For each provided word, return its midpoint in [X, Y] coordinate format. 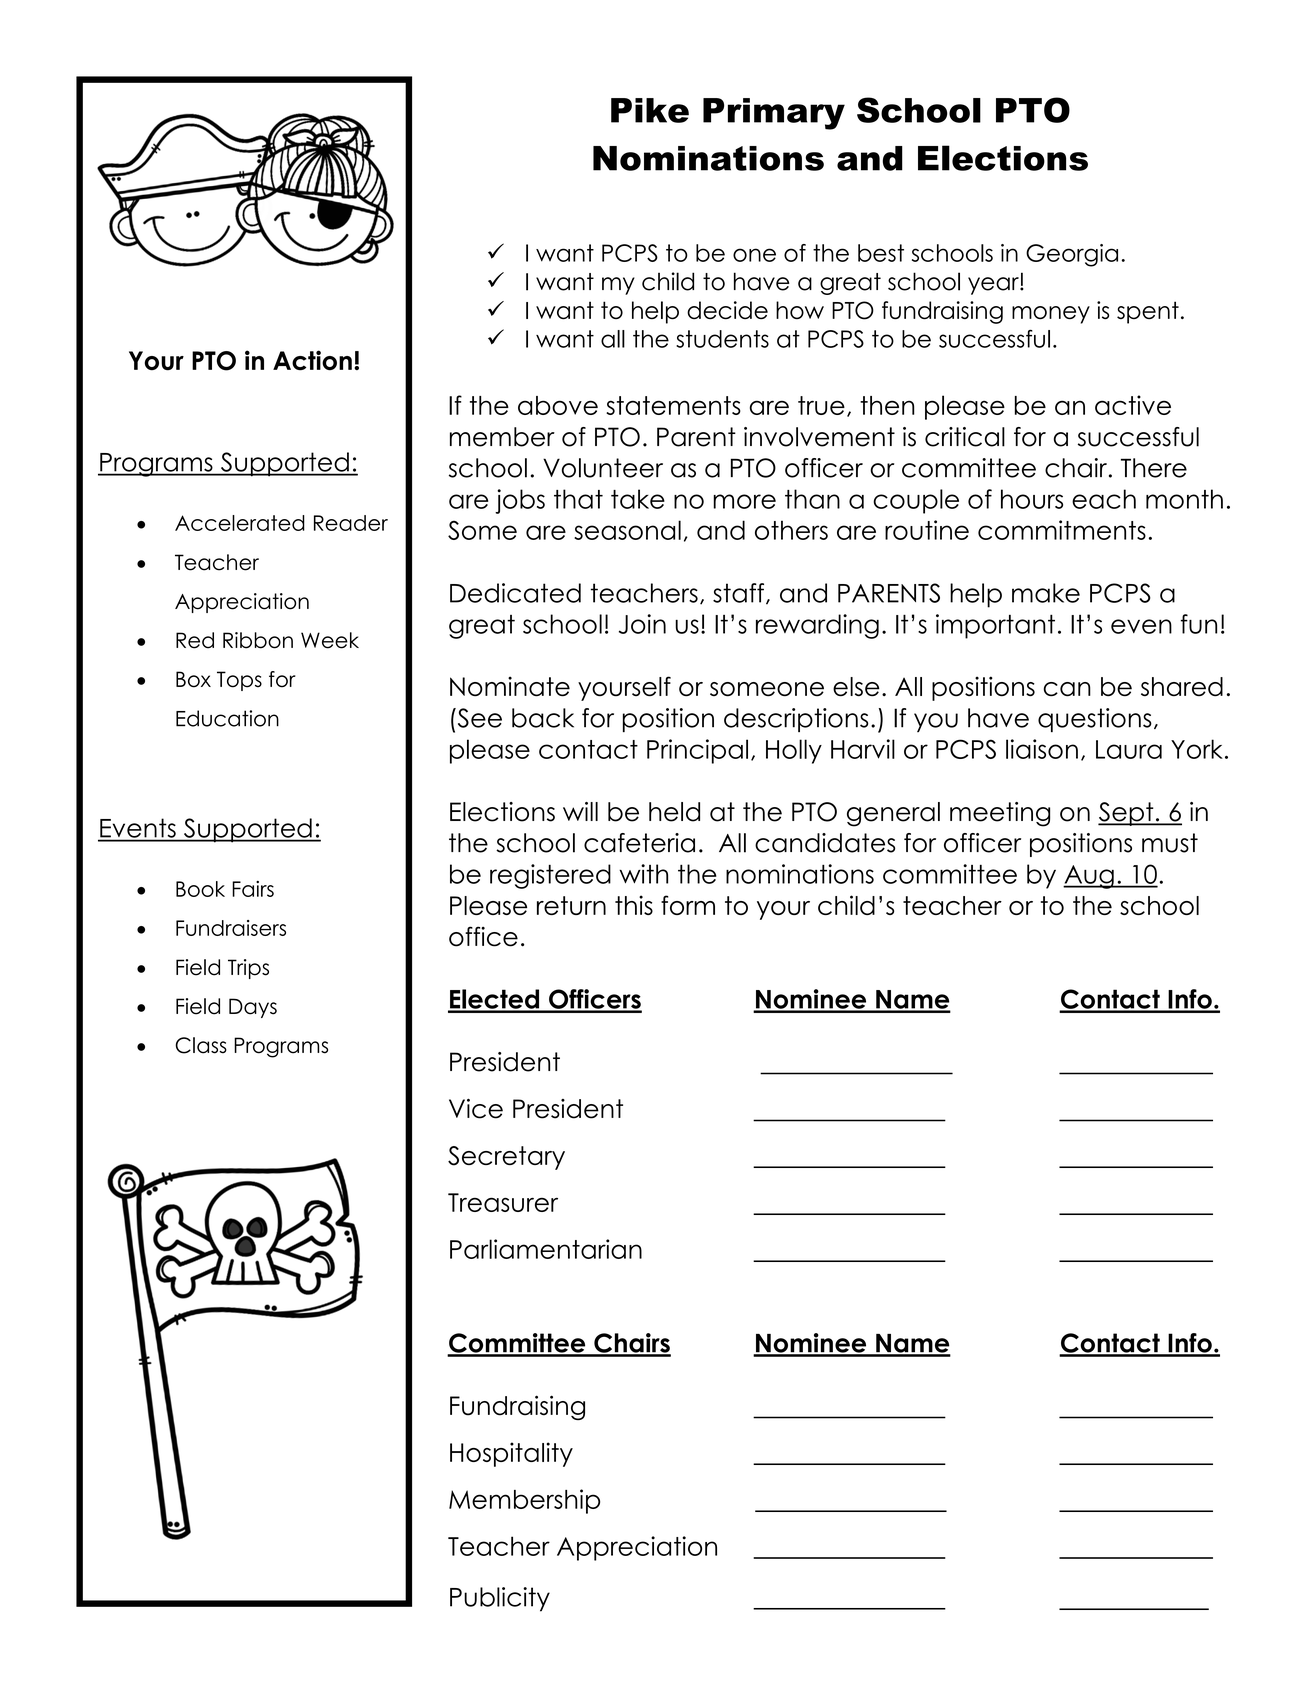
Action [312, 360]
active [1133, 405]
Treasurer [503, 1202]
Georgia [1072, 255]
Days [253, 1008]
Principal [697, 751]
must [1170, 843]
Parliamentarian [546, 1249]
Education [227, 718]
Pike [650, 110]
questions [1095, 720]
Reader [351, 523]
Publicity [500, 1599]
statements [673, 405]
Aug [1089, 877]
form [688, 905]
